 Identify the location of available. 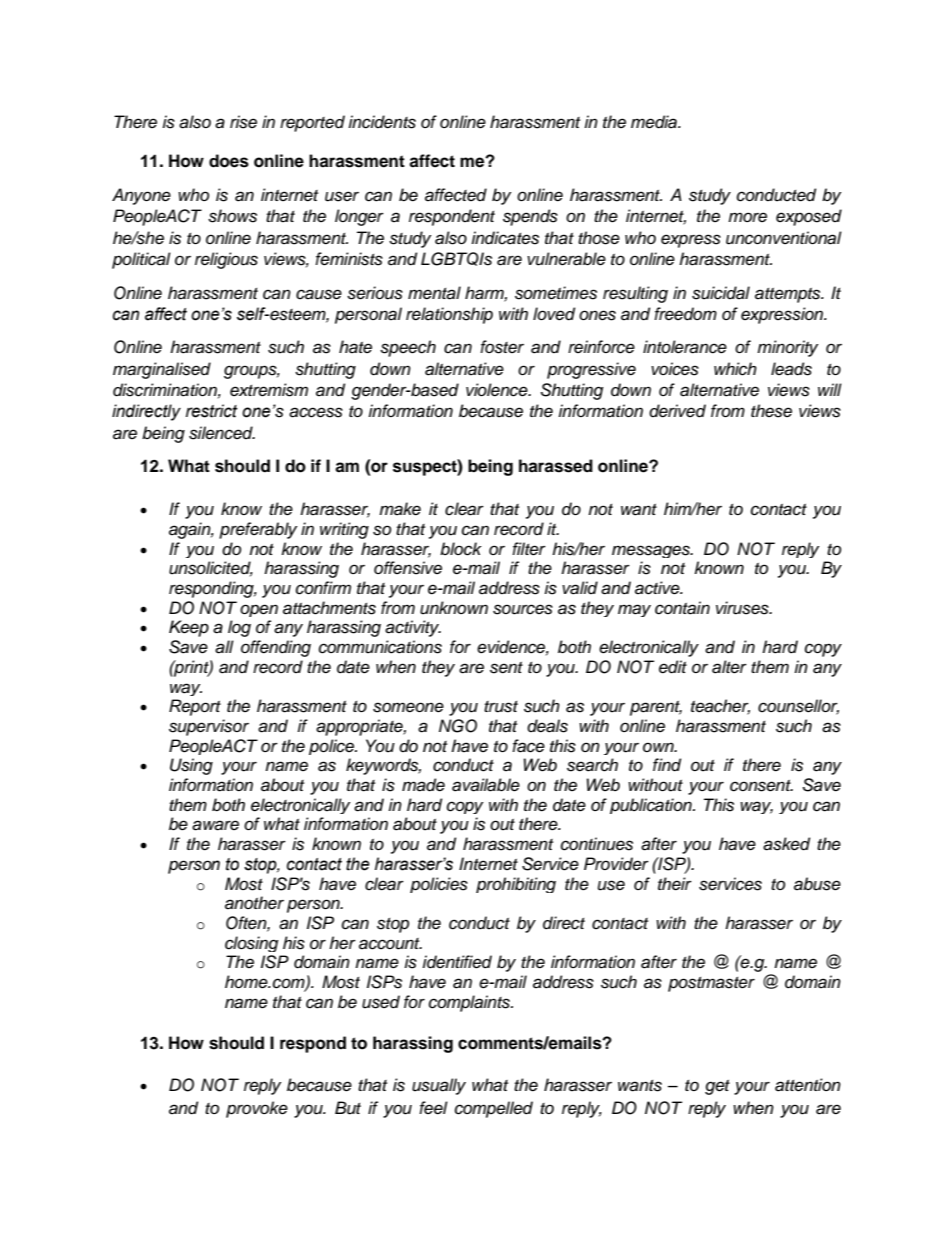
(486, 785).
